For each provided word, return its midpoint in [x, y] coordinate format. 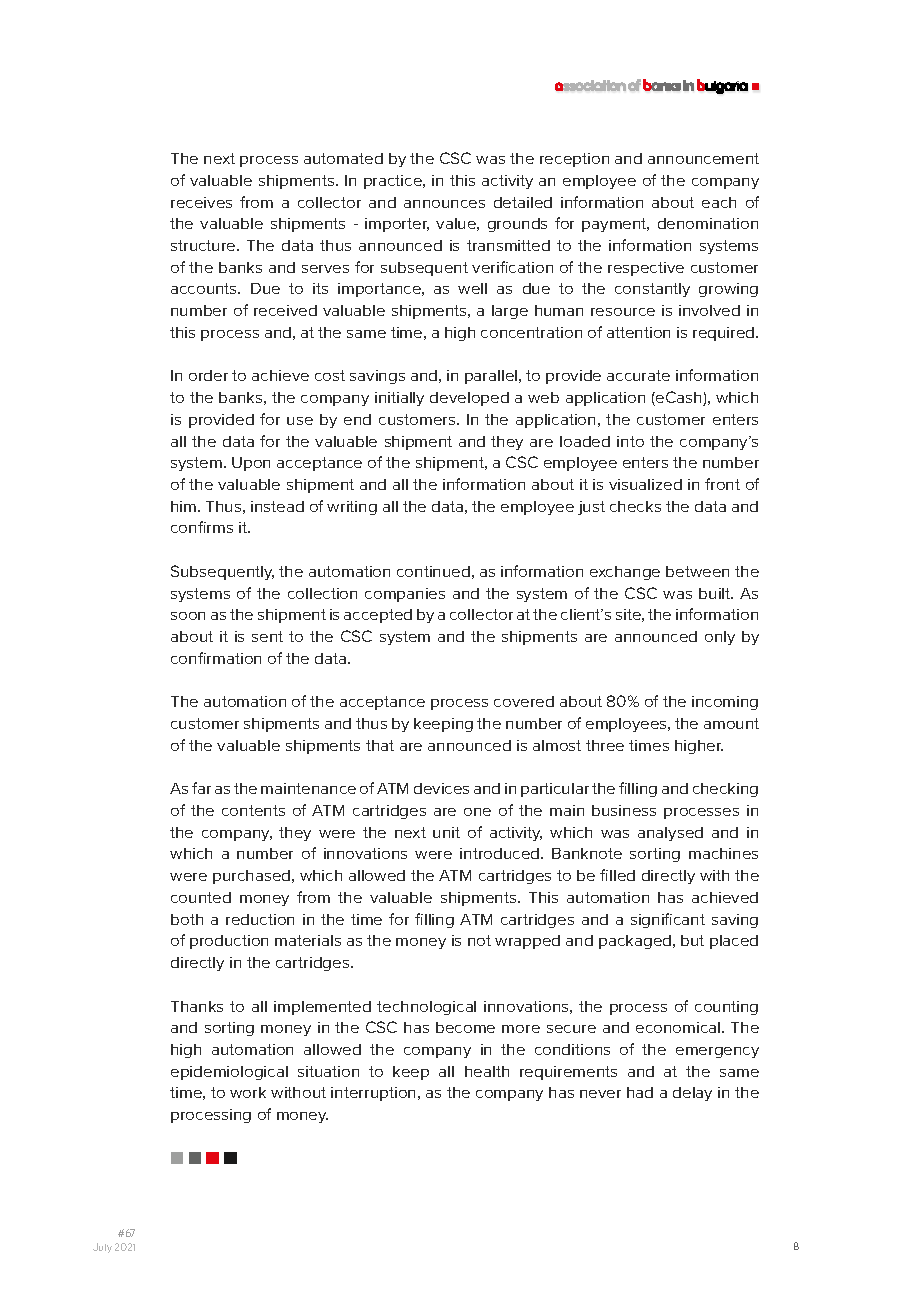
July [102, 1248]
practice [394, 182]
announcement [703, 158]
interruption [373, 1094]
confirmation [216, 658]
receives [201, 202]
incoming [725, 703]
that [380, 745]
